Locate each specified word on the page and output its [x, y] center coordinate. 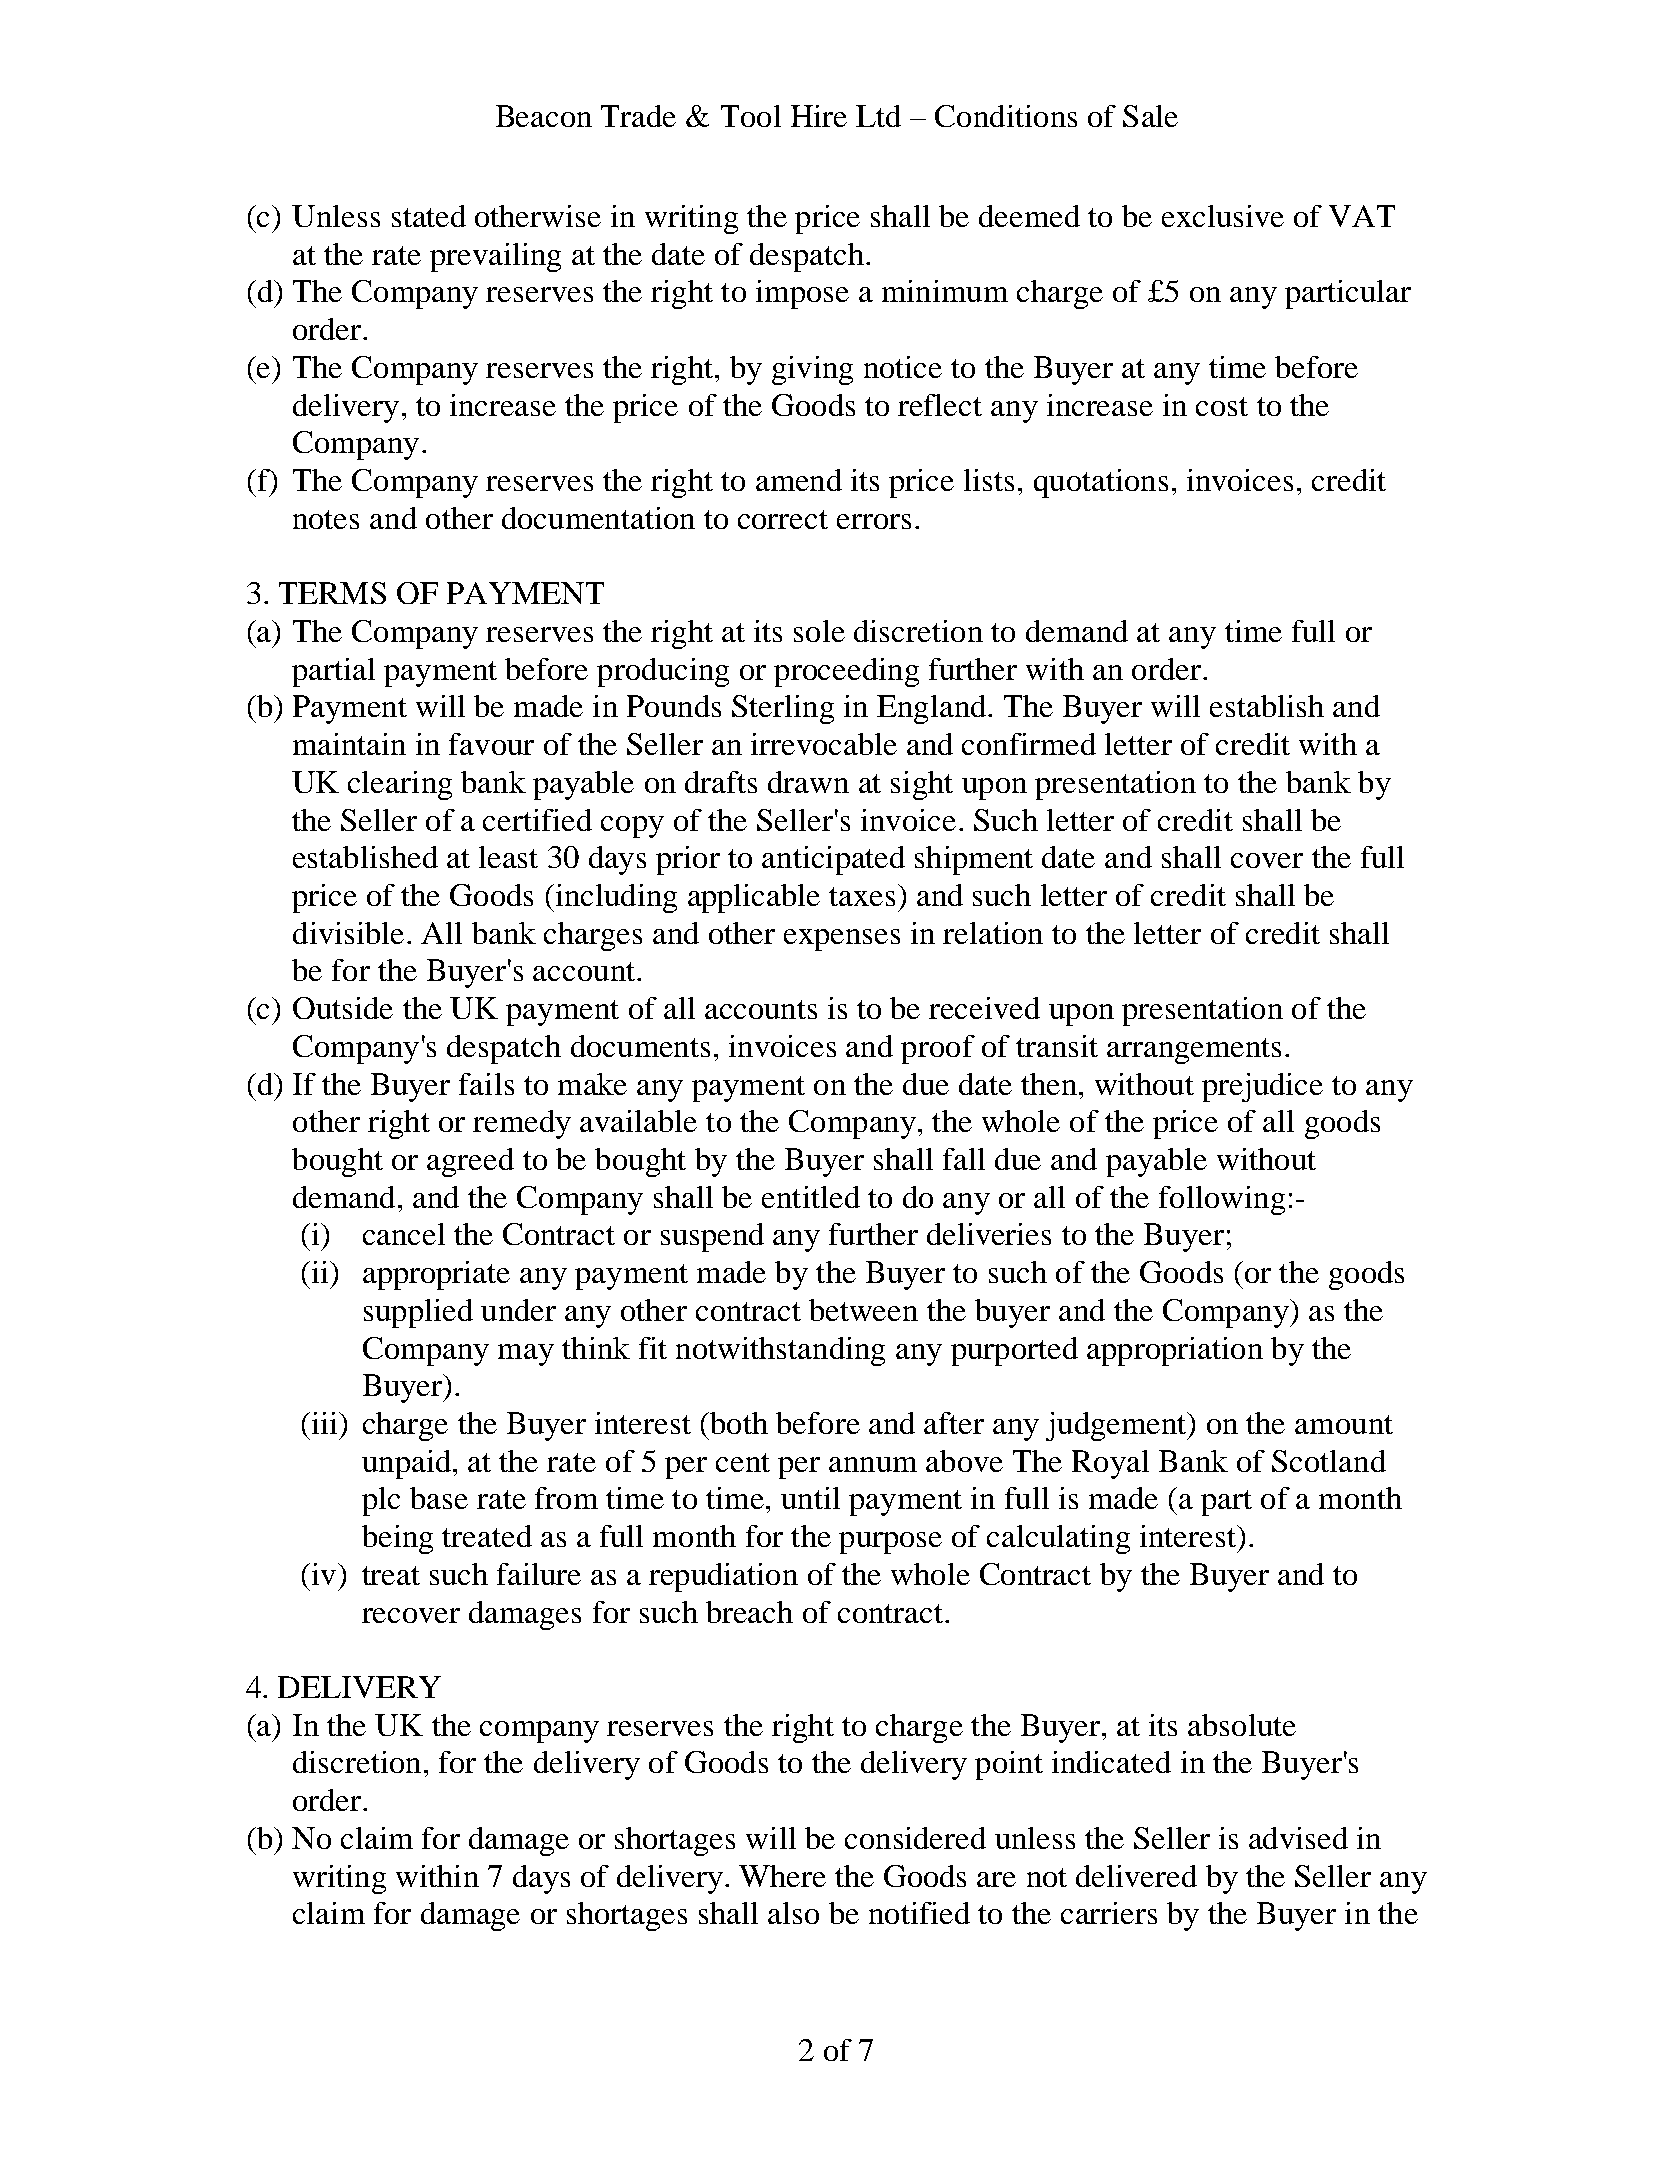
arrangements [1194, 1051]
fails [486, 1084]
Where [782, 1876]
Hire [819, 116]
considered [915, 1838]
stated [429, 216]
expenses [842, 940]
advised [1298, 1838]
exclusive [1223, 216]
